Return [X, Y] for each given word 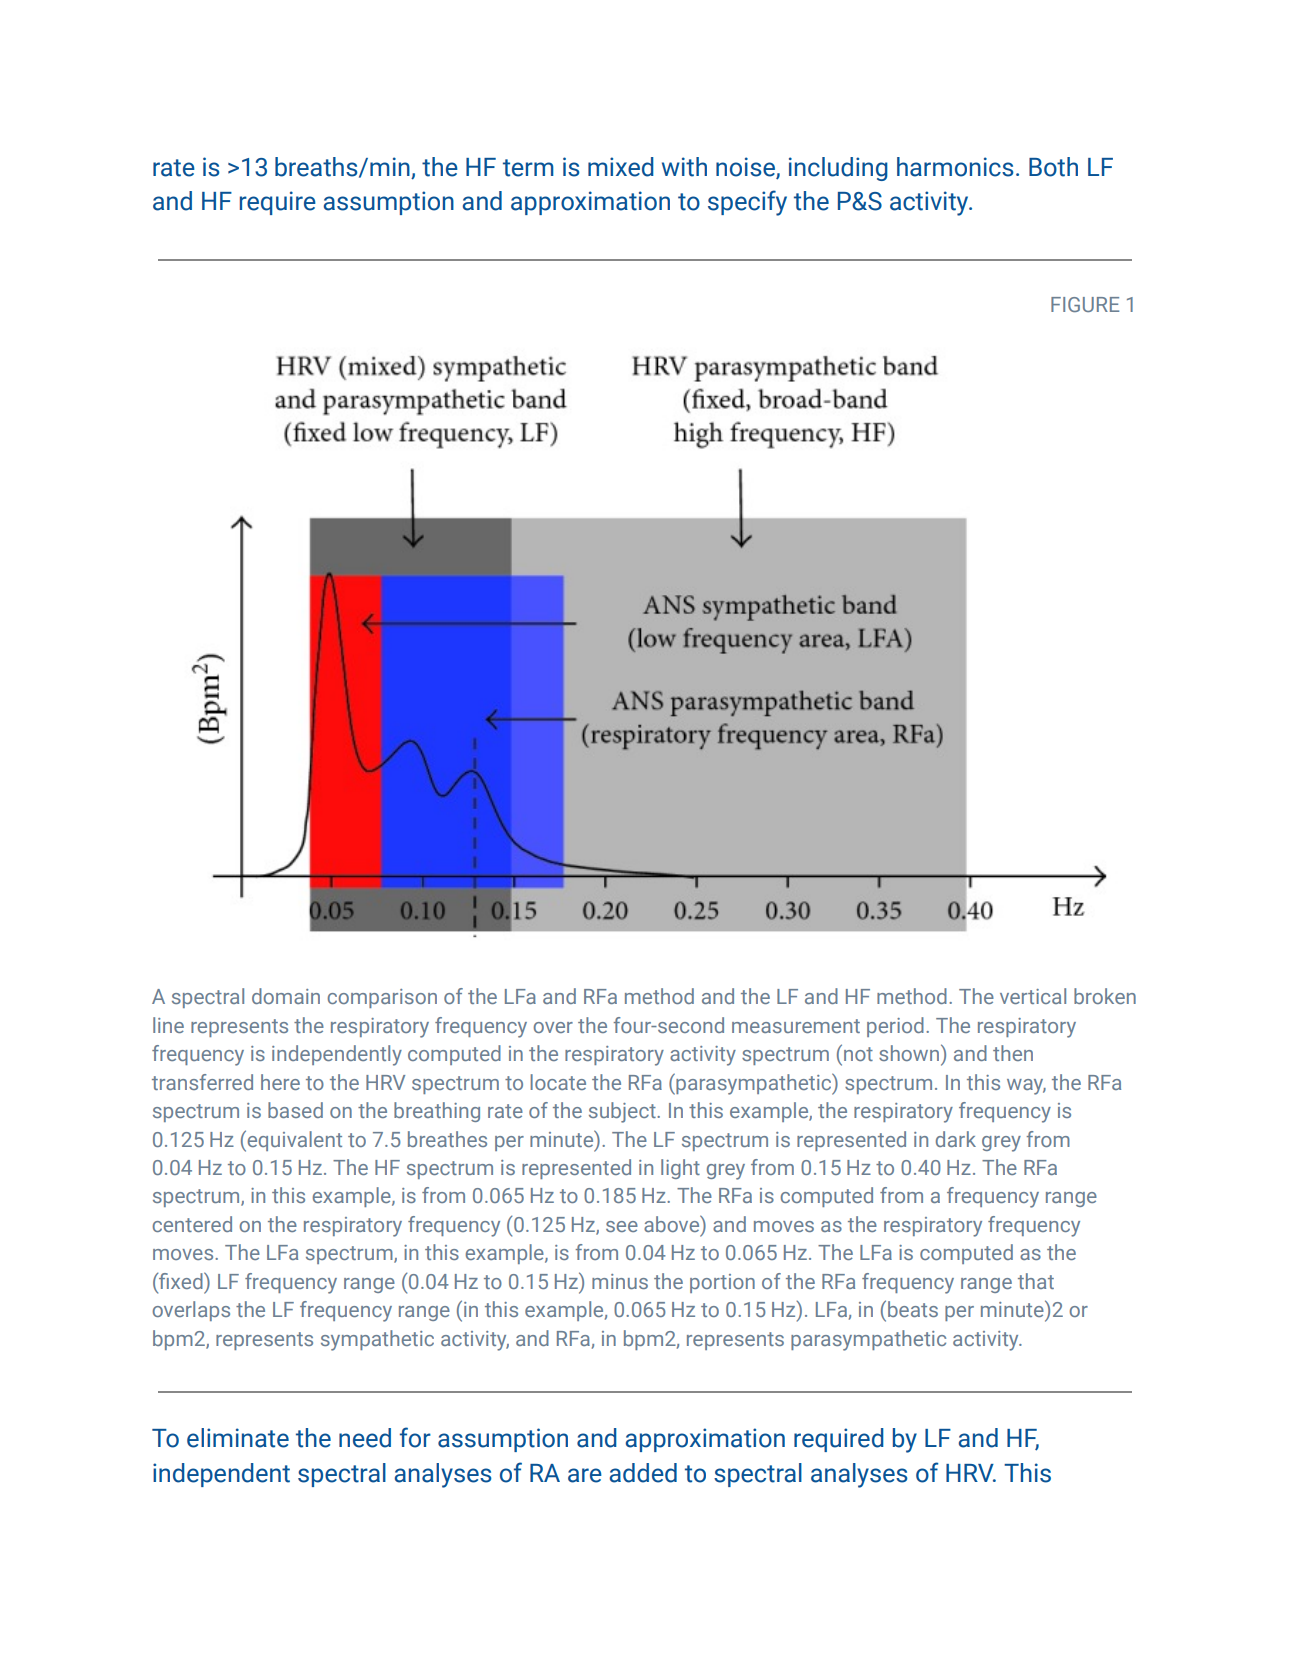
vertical [1033, 996]
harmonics [955, 167]
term [528, 168]
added [643, 1473]
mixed [621, 167]
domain [286, 996]
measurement [796, 1026]
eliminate [238, 1438]
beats [913, 1309]
